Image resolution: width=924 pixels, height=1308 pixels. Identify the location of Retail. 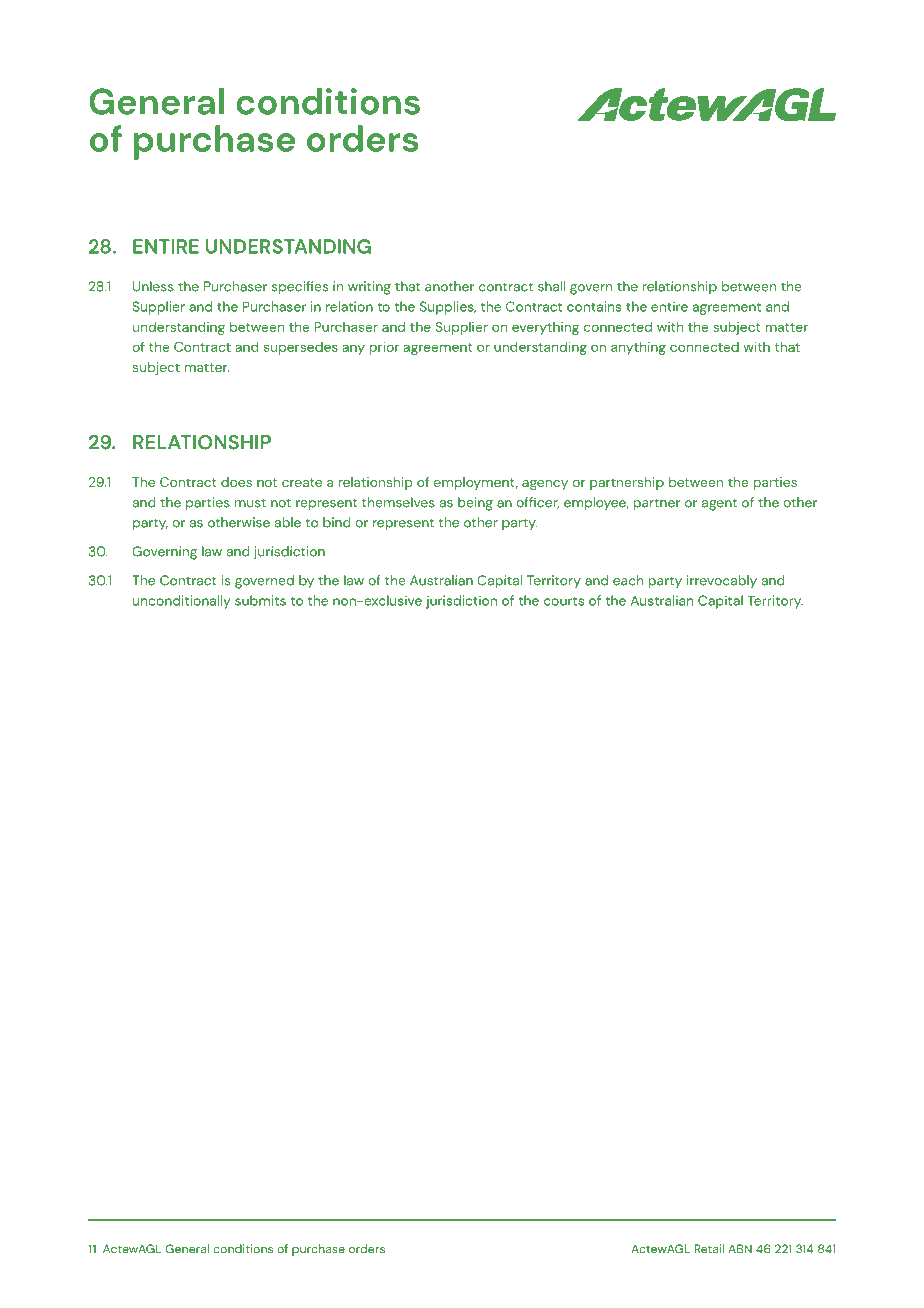
(709, 1249).
